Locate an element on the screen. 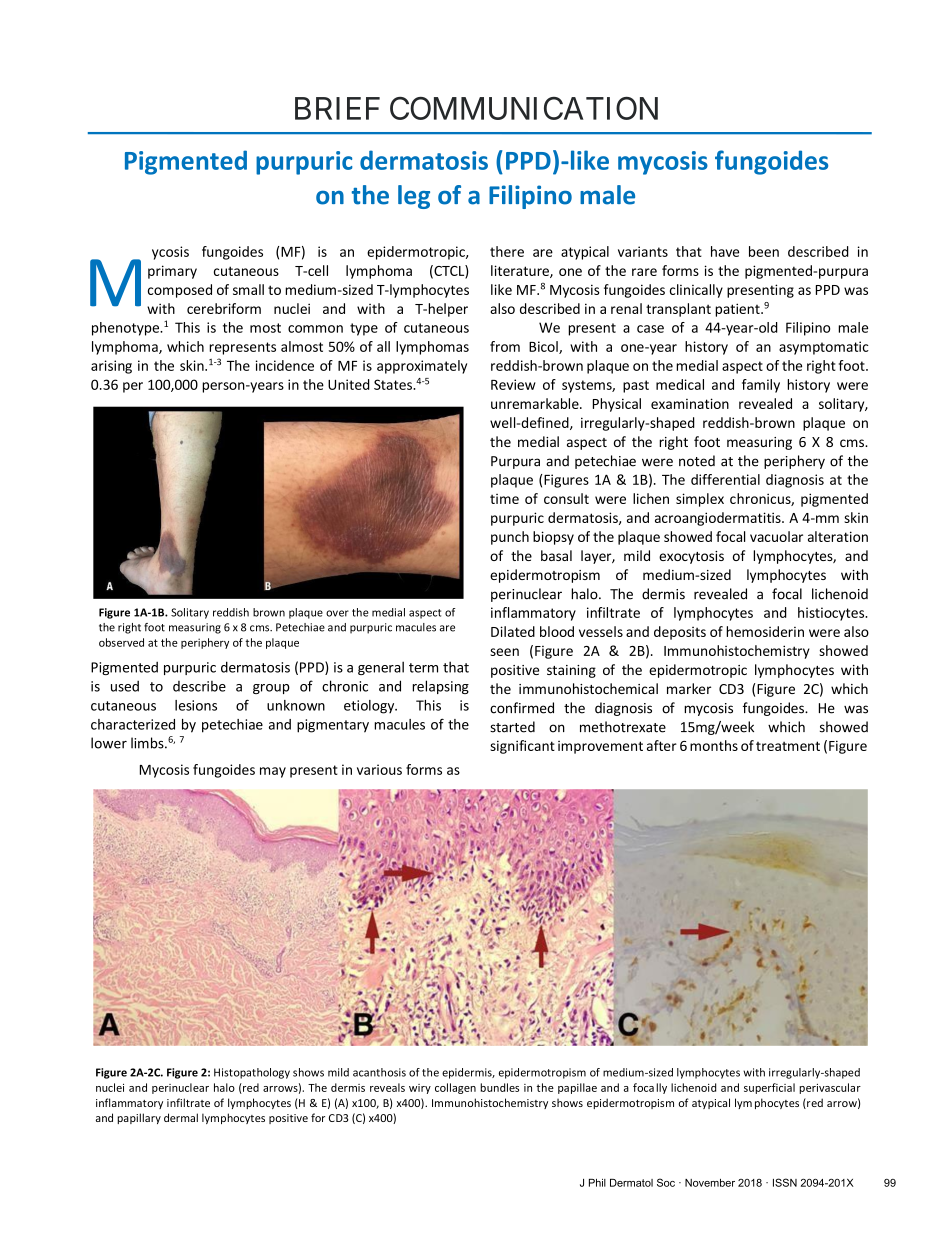 The height and width of the screenshot is (1233, 952). differential is located at coordinates (725, 479).
